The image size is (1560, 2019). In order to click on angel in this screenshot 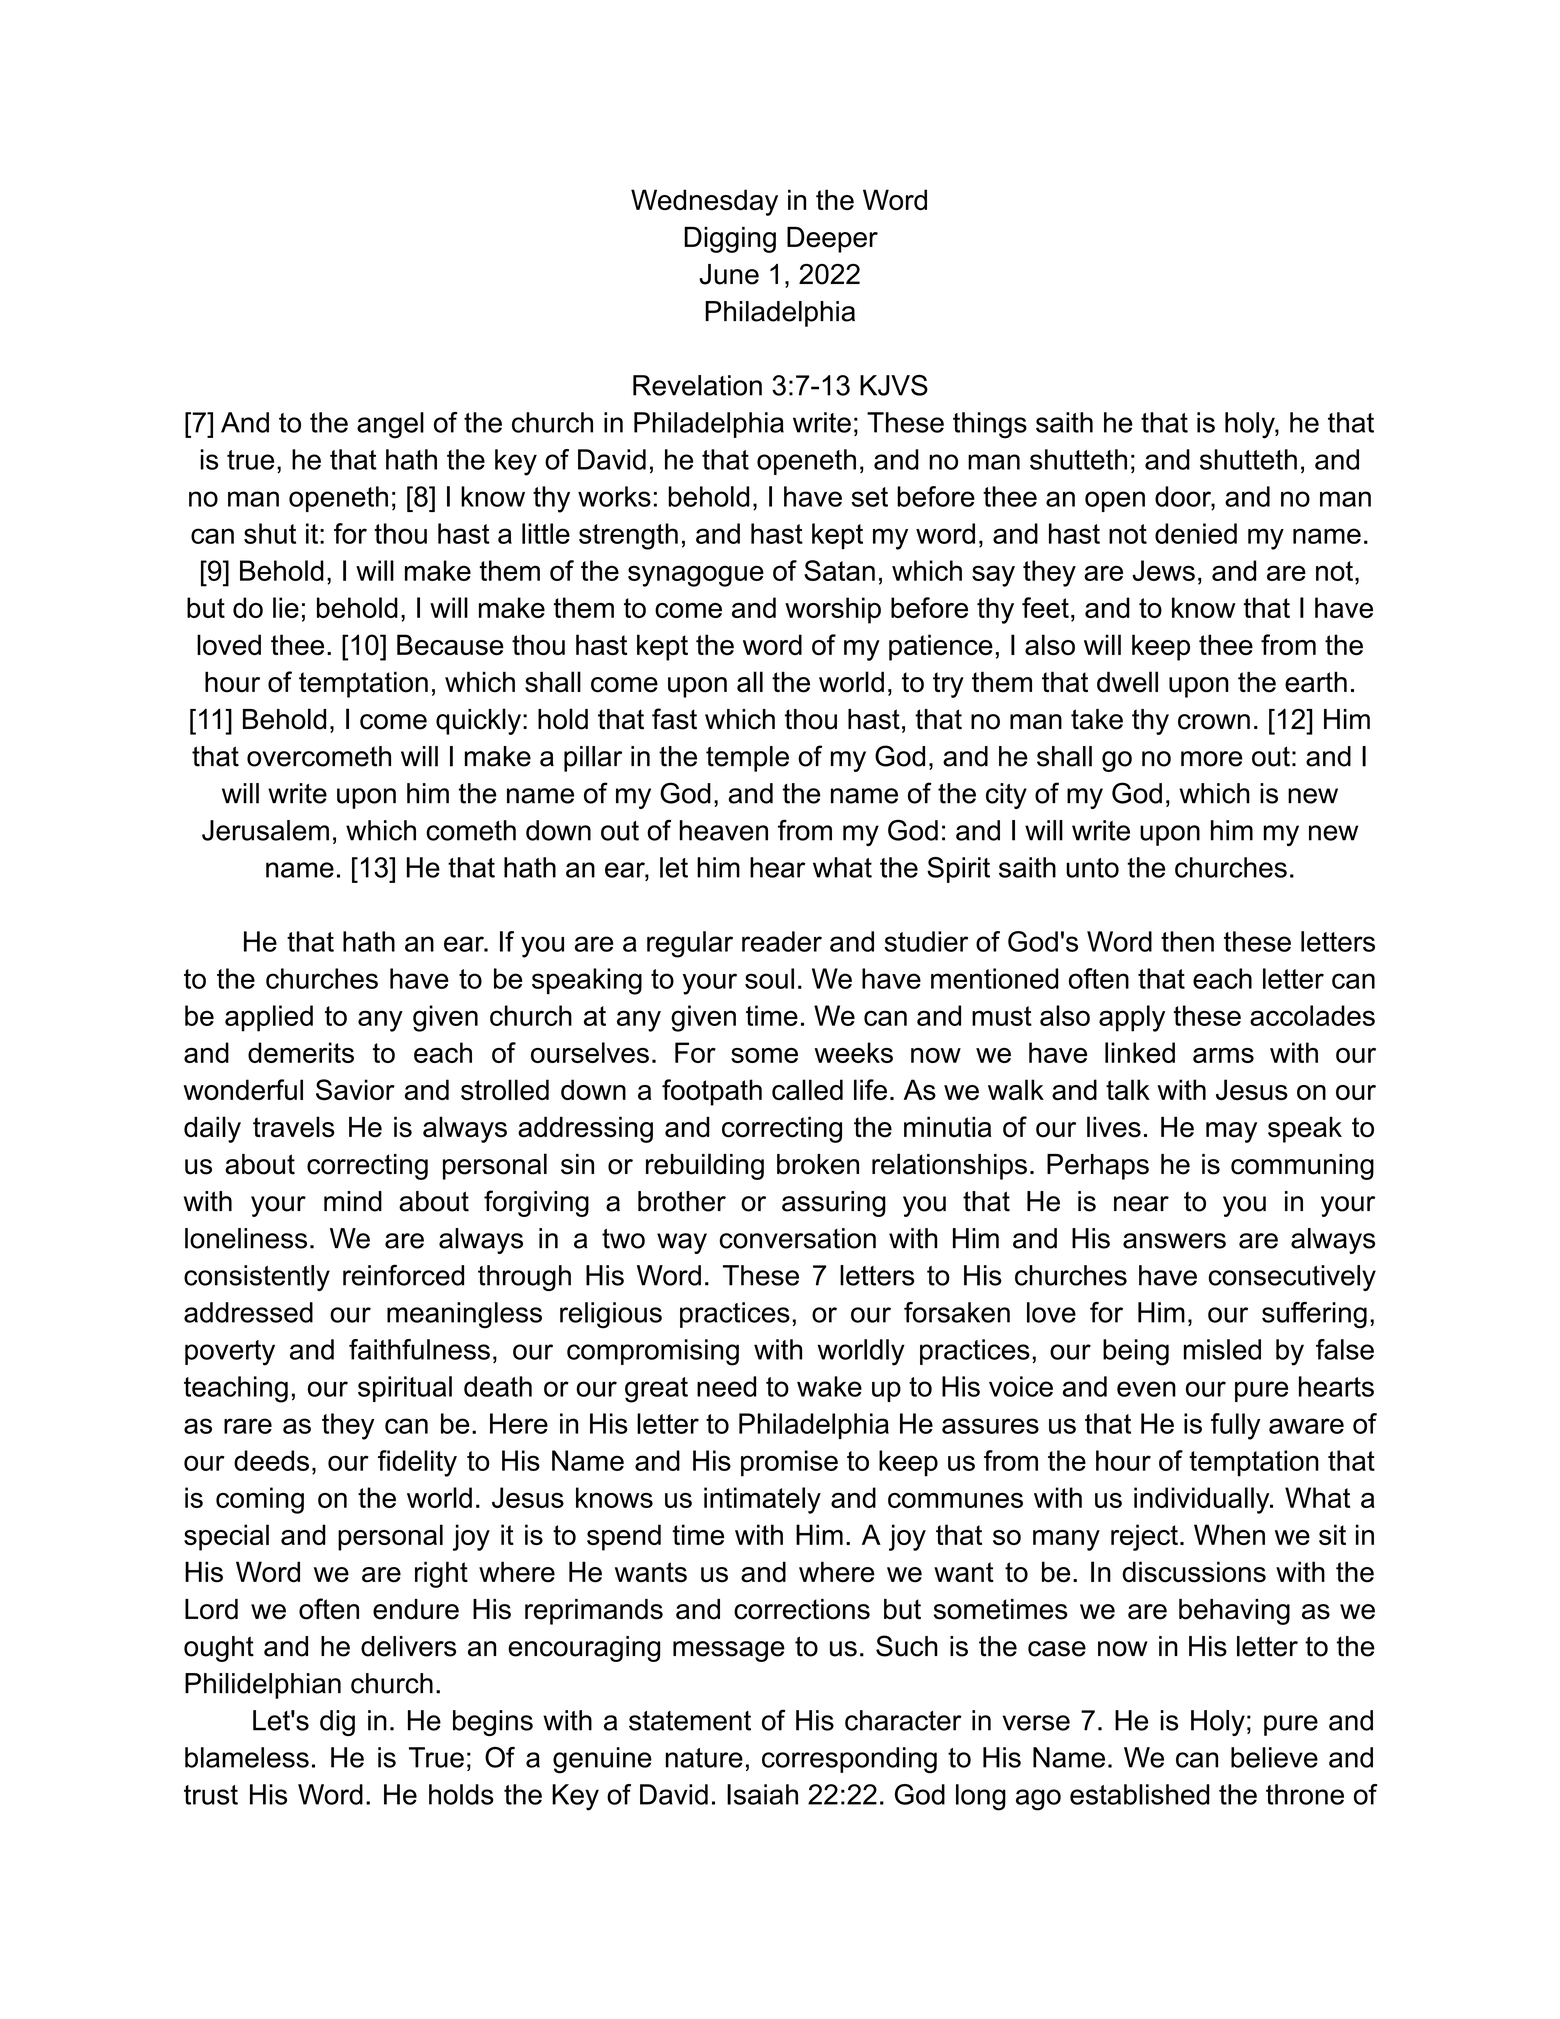, I will do `click(390, 425)`.
